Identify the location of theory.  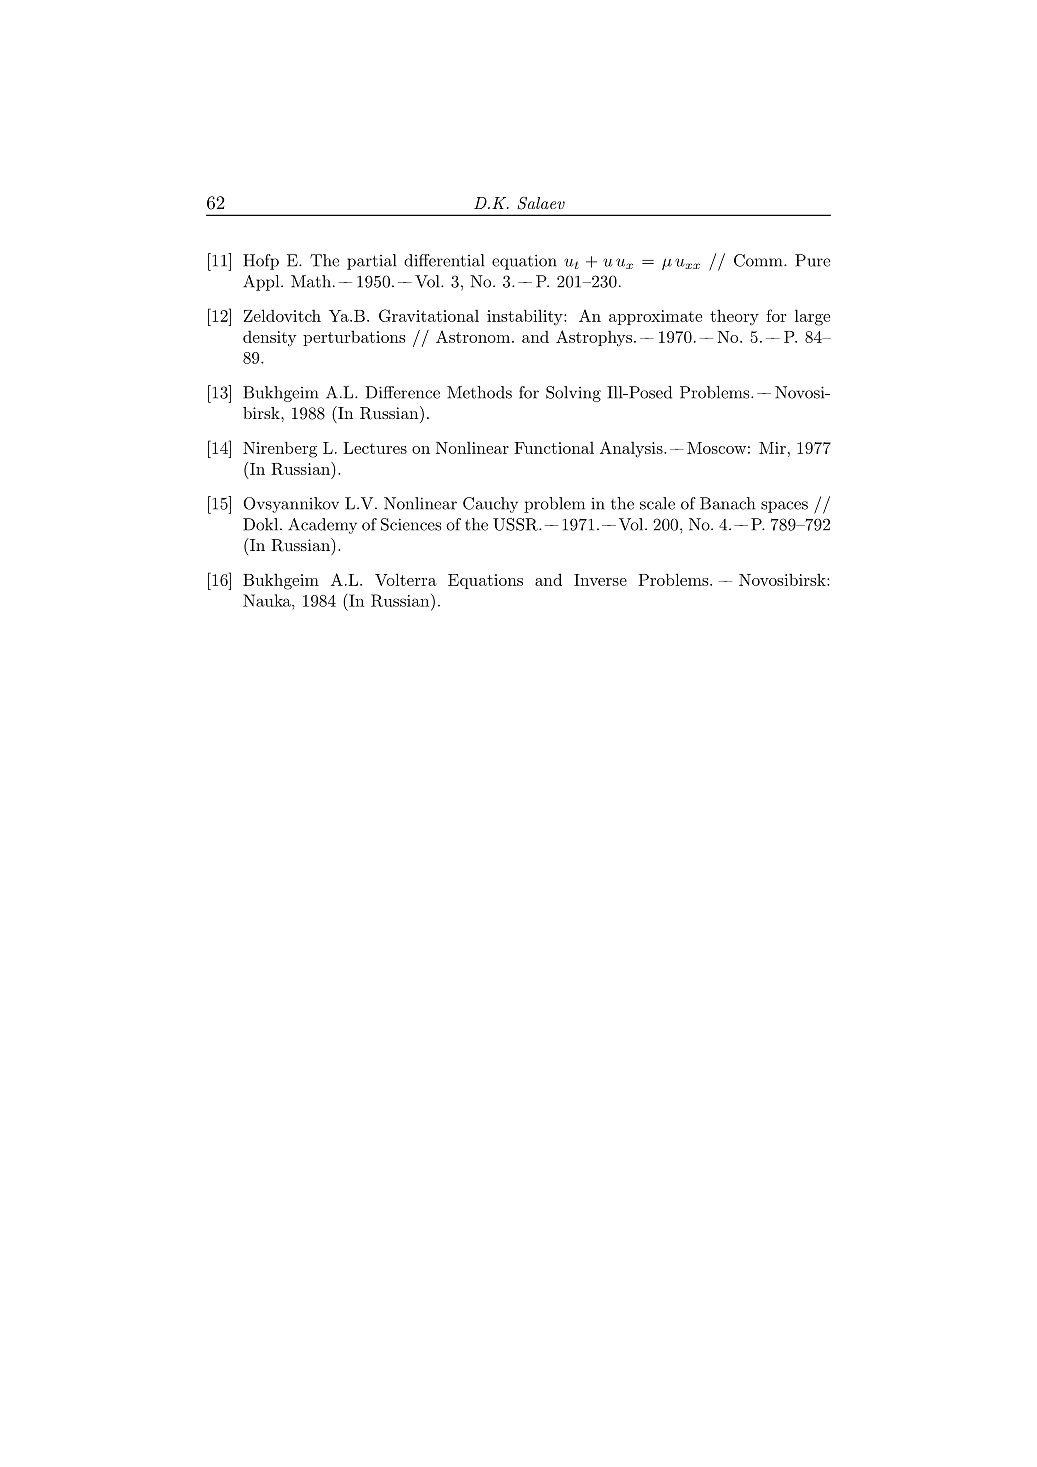
(734, 317).
